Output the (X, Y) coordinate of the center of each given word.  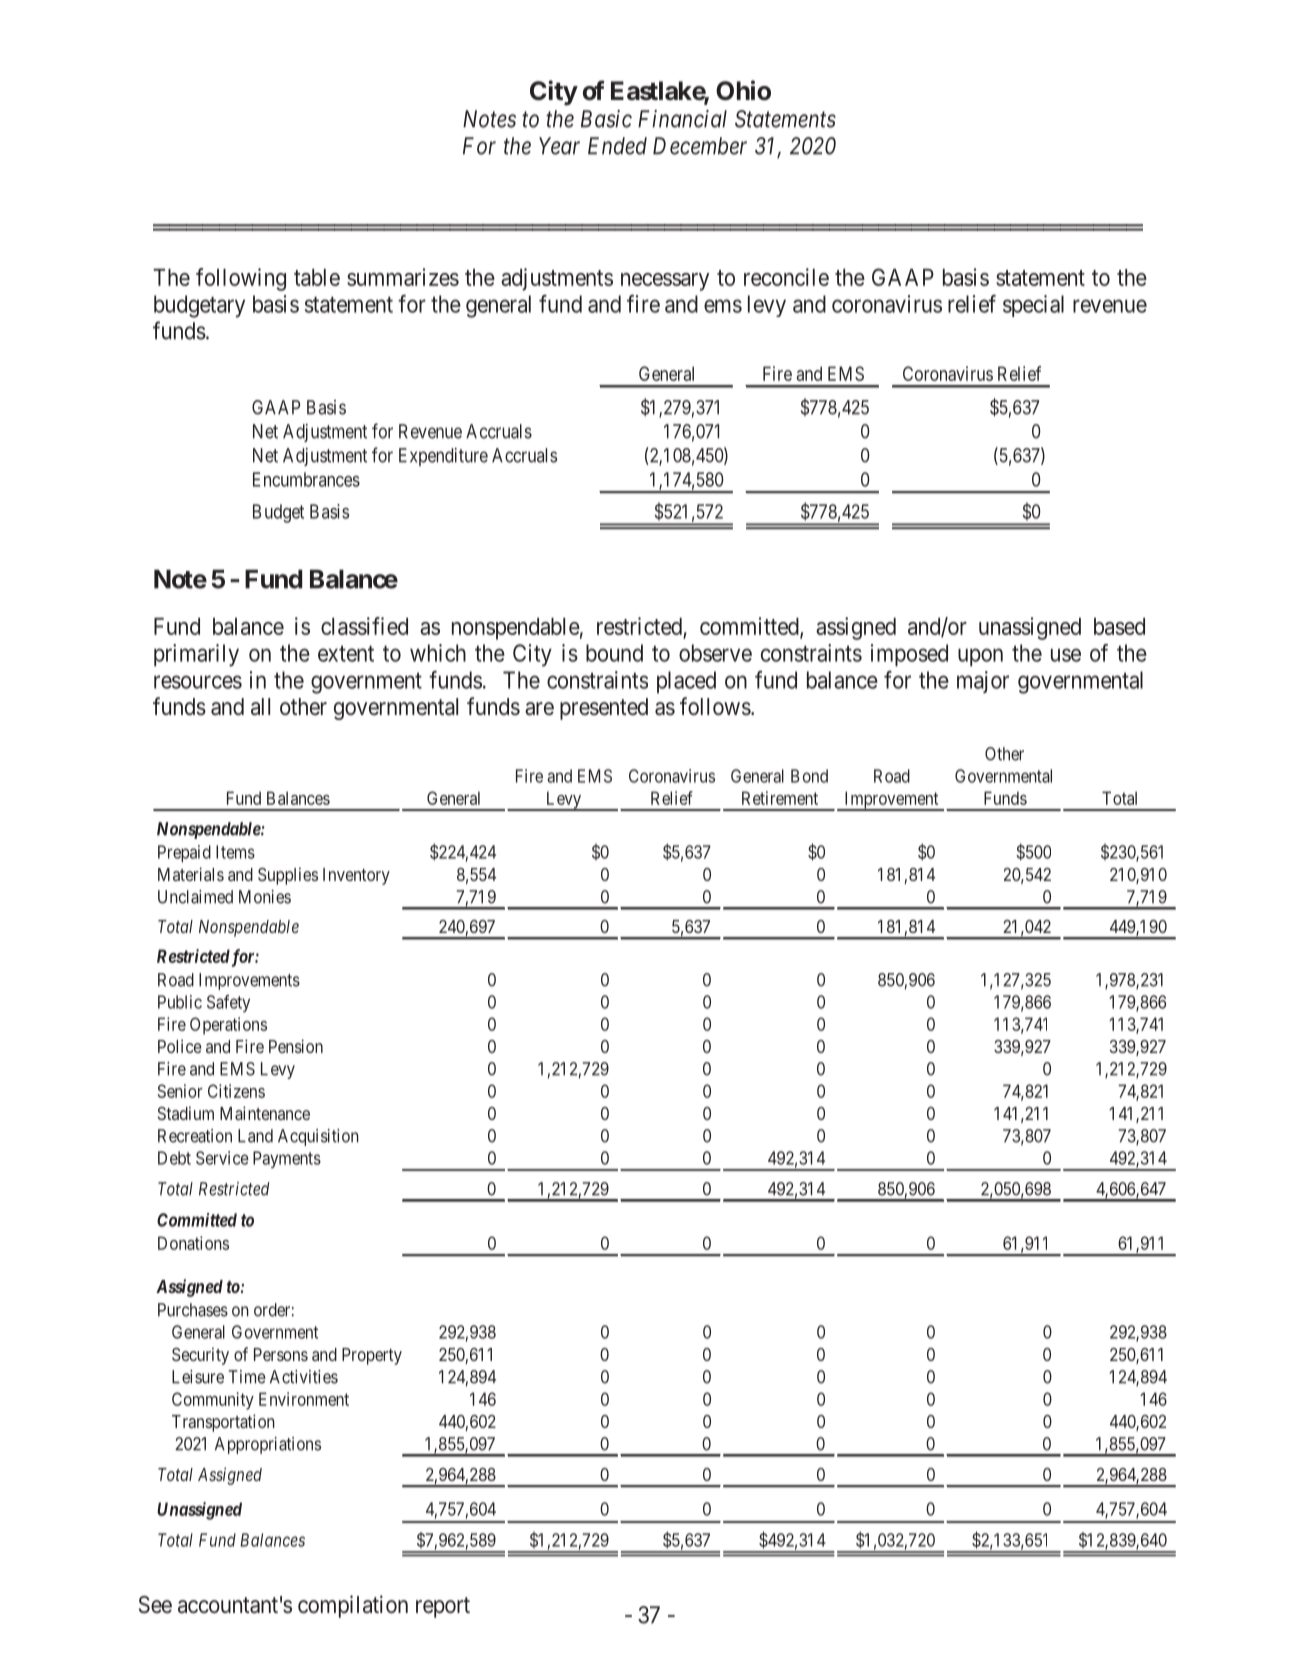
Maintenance (265, 1113)
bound (614, 653)
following (241, 279)
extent (346, 654)
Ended (617, 146)
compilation (353, 1606)
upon (980, 657)
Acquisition (318, 1137)
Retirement (780, 798)
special (1033, 306)
